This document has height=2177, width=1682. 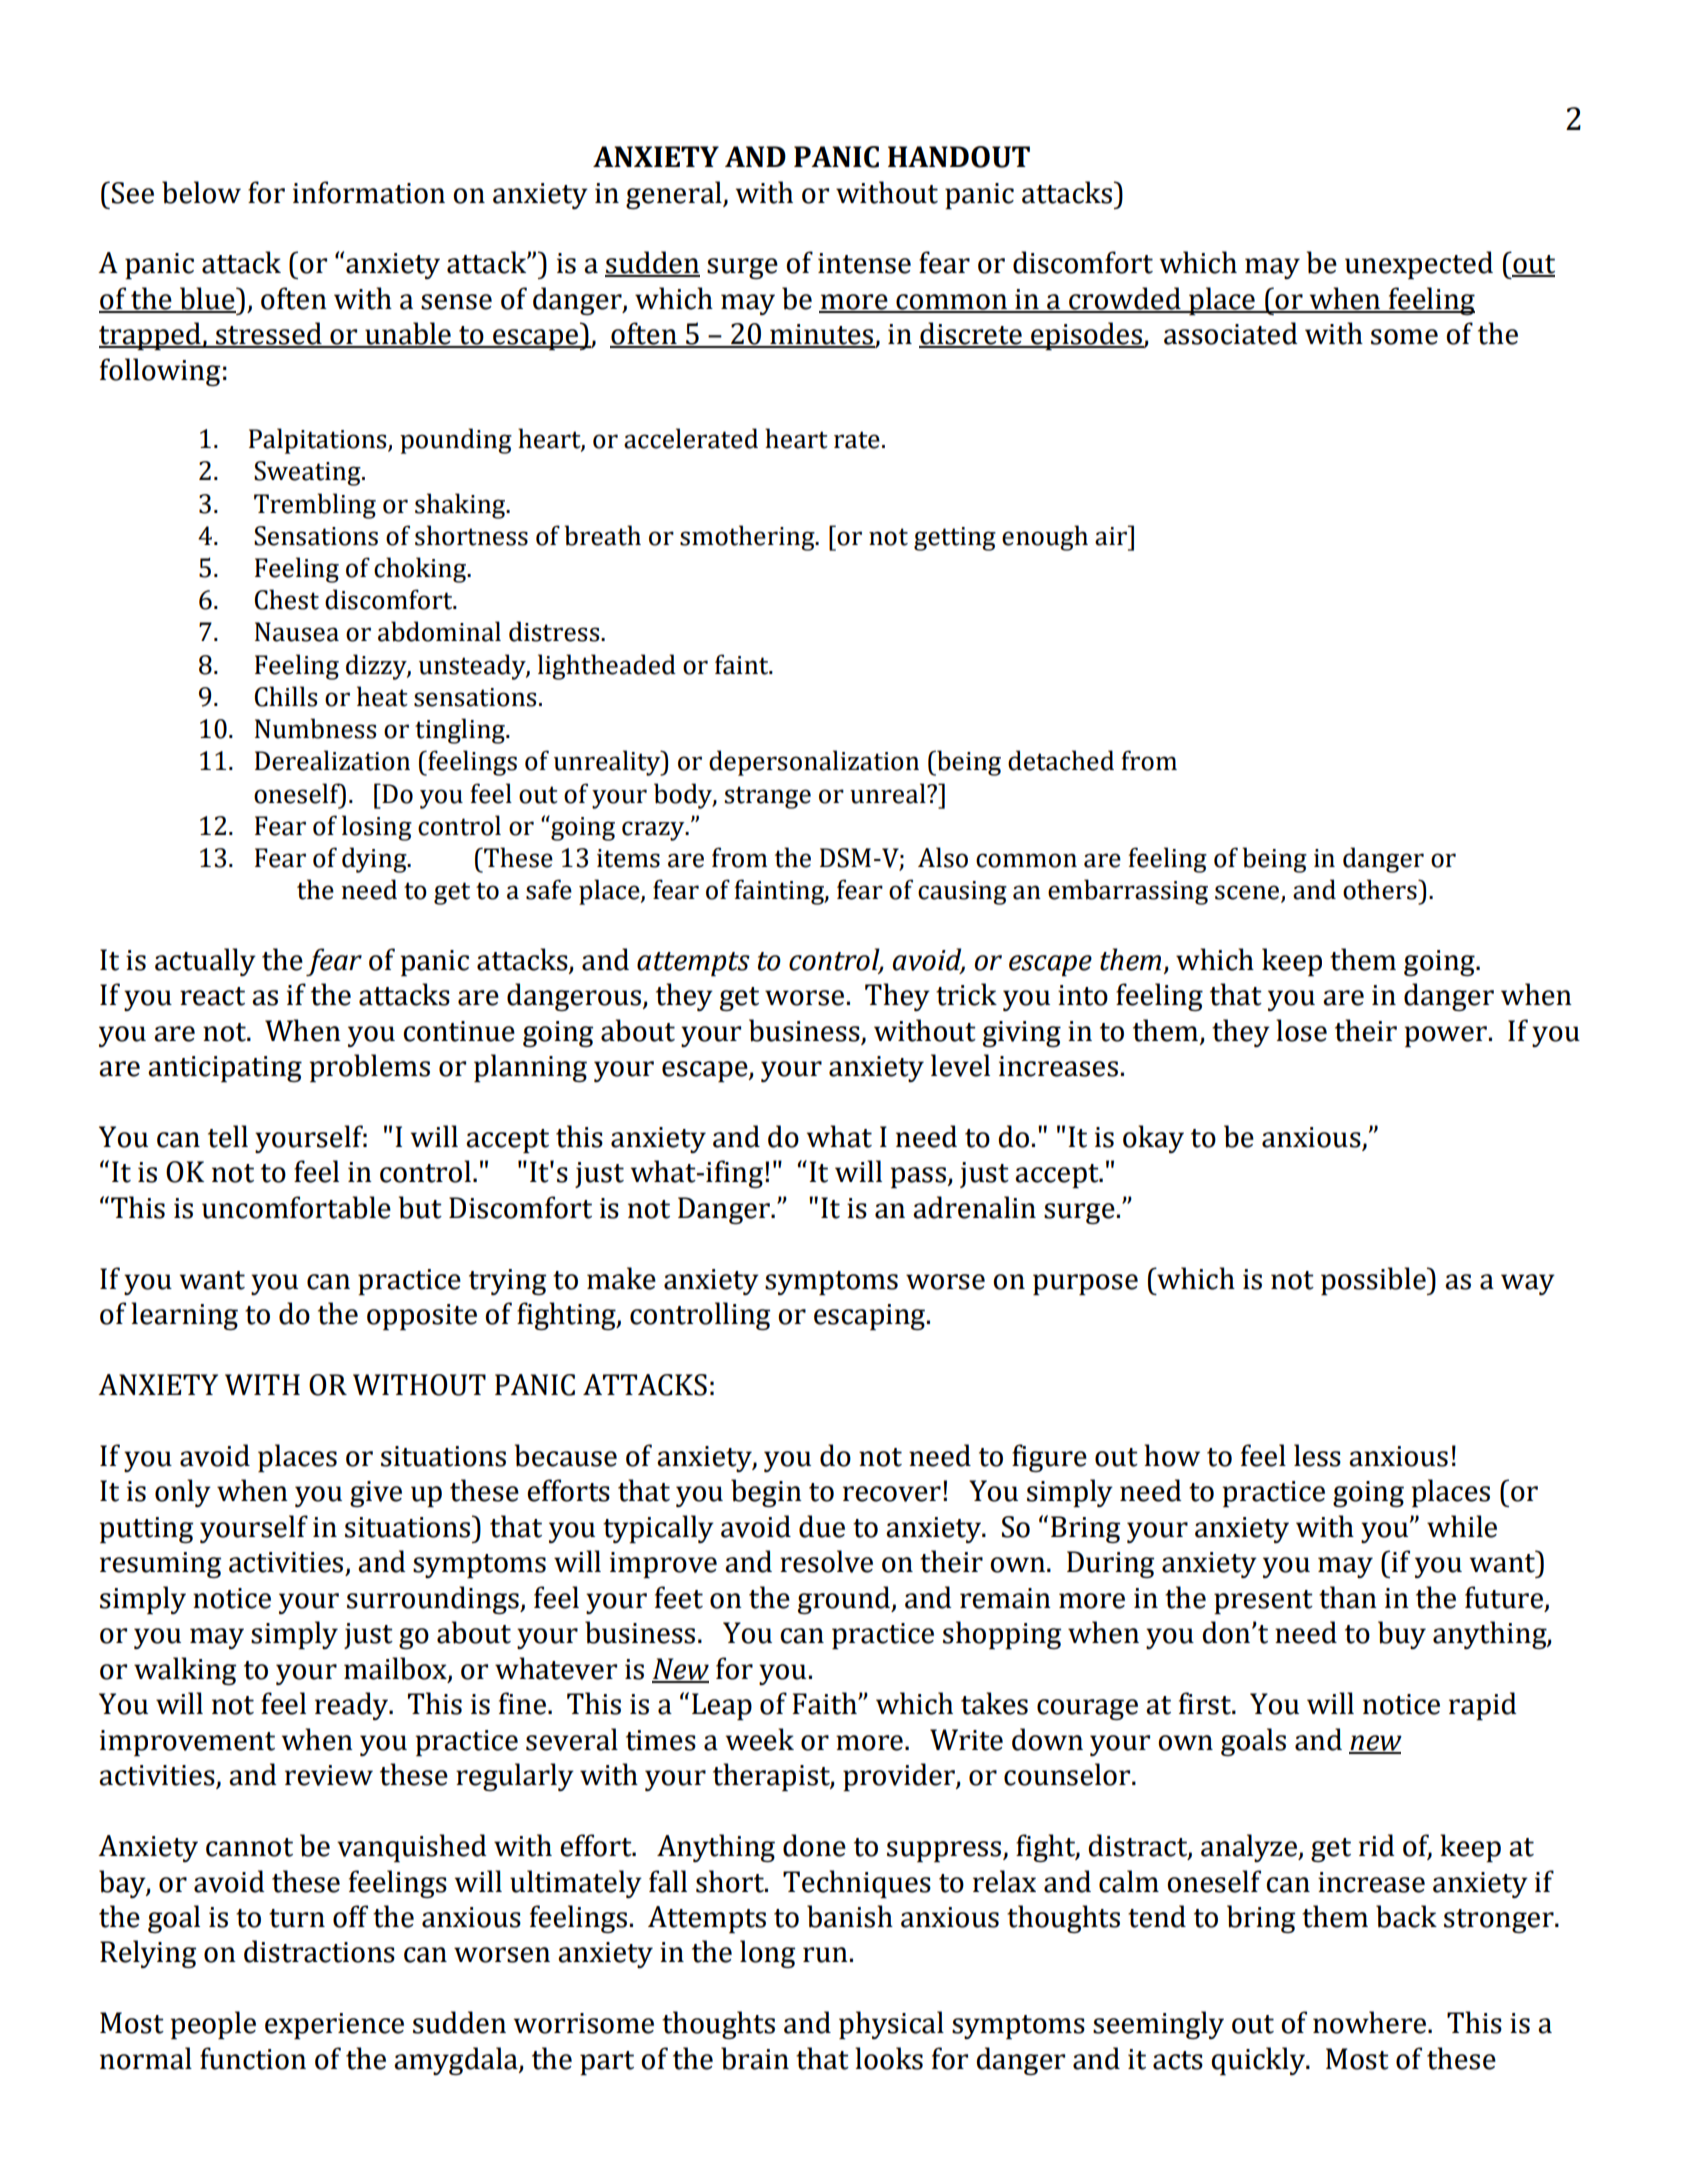 I want to click on problems, so click(x=369, y=1068).
